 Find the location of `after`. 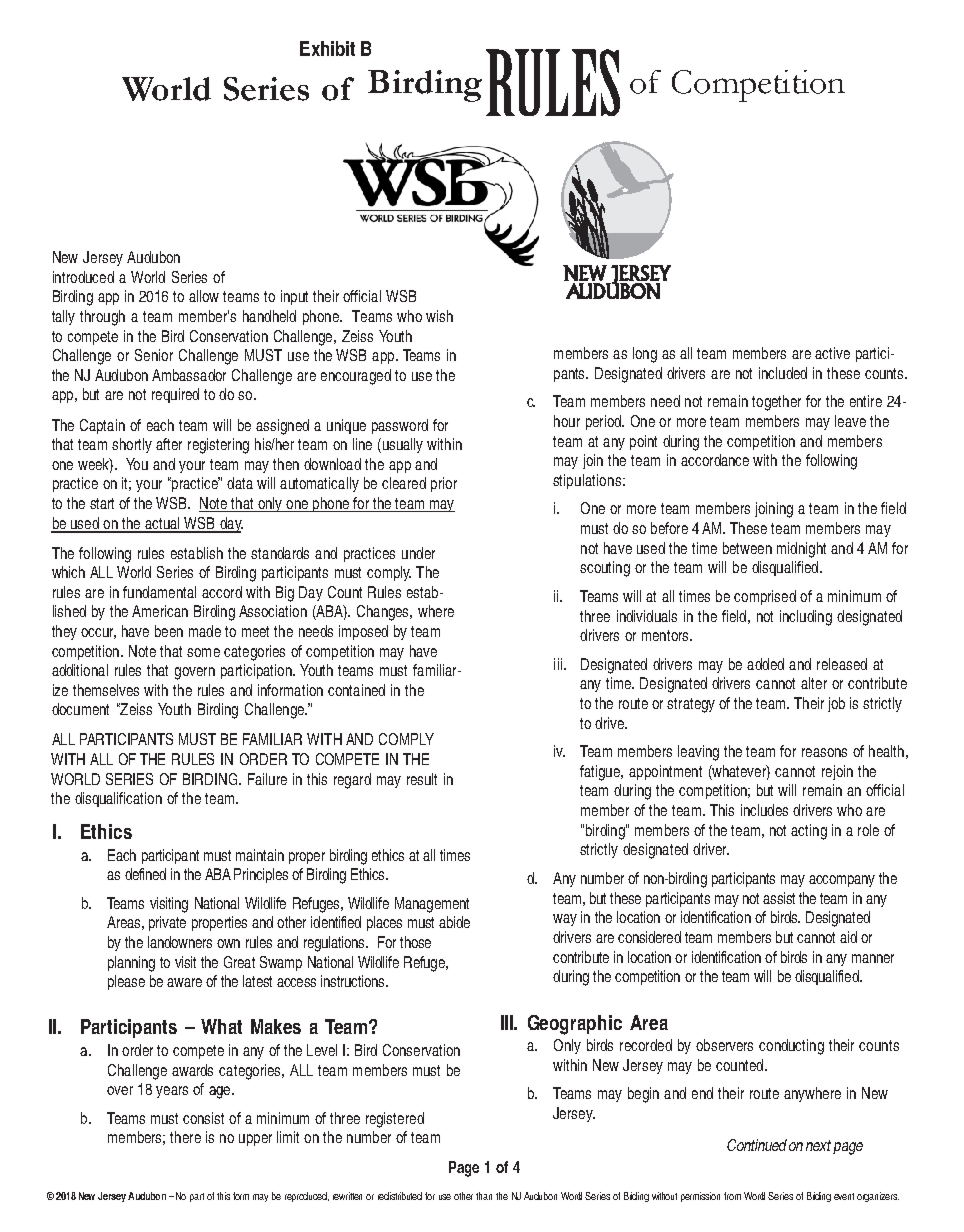

after is located at coordinates (169, 444).
